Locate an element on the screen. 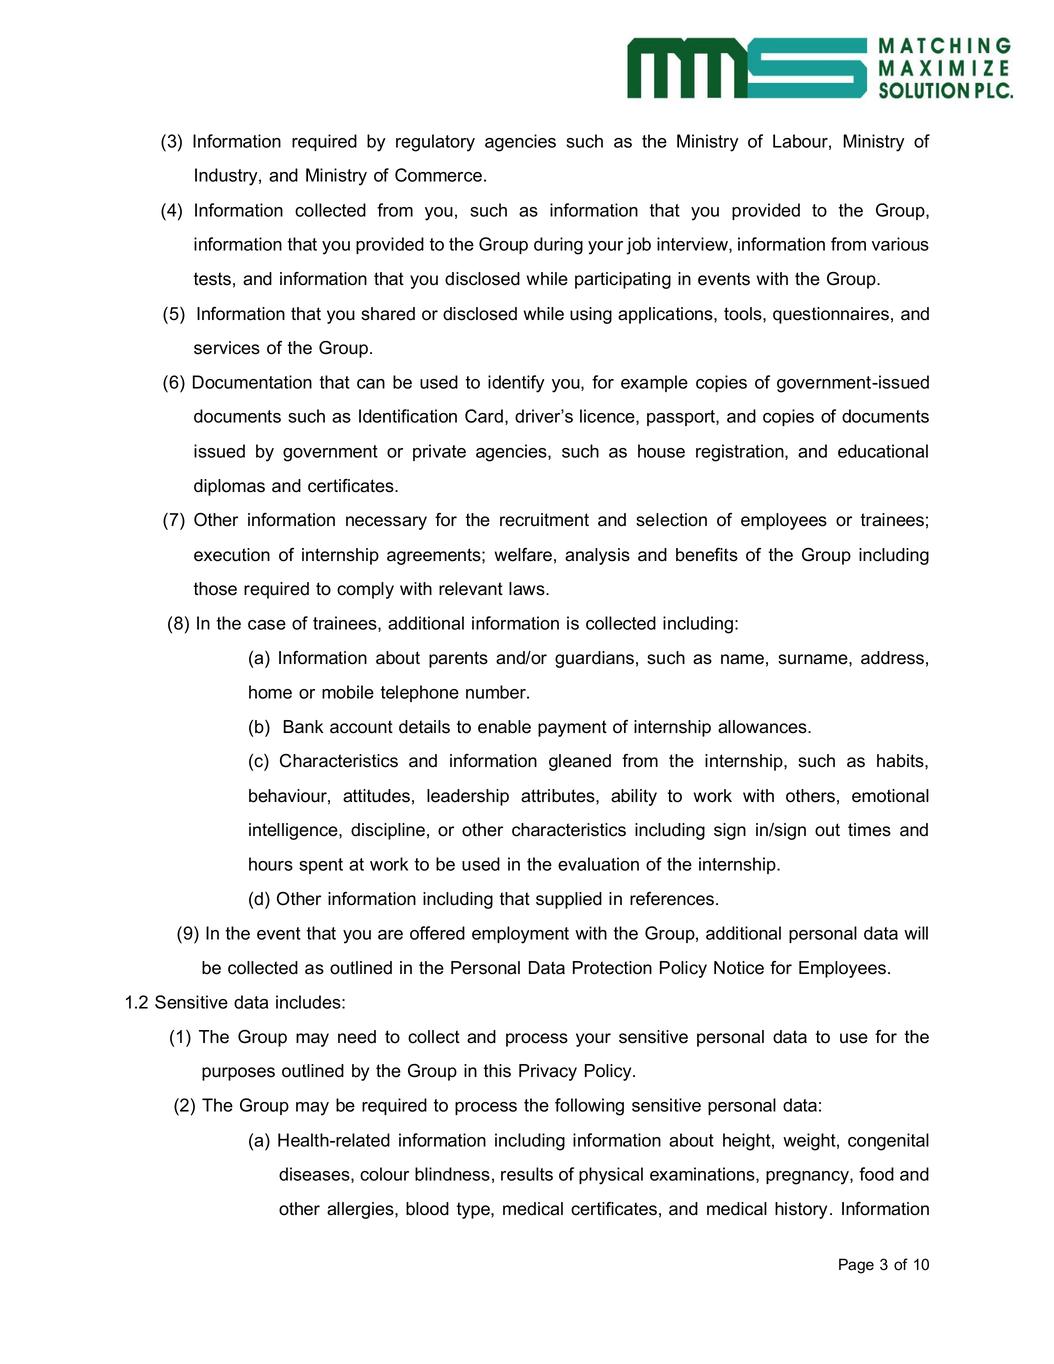 The image size is (1054, 1364). results is located at coordinates (527, 1174).
